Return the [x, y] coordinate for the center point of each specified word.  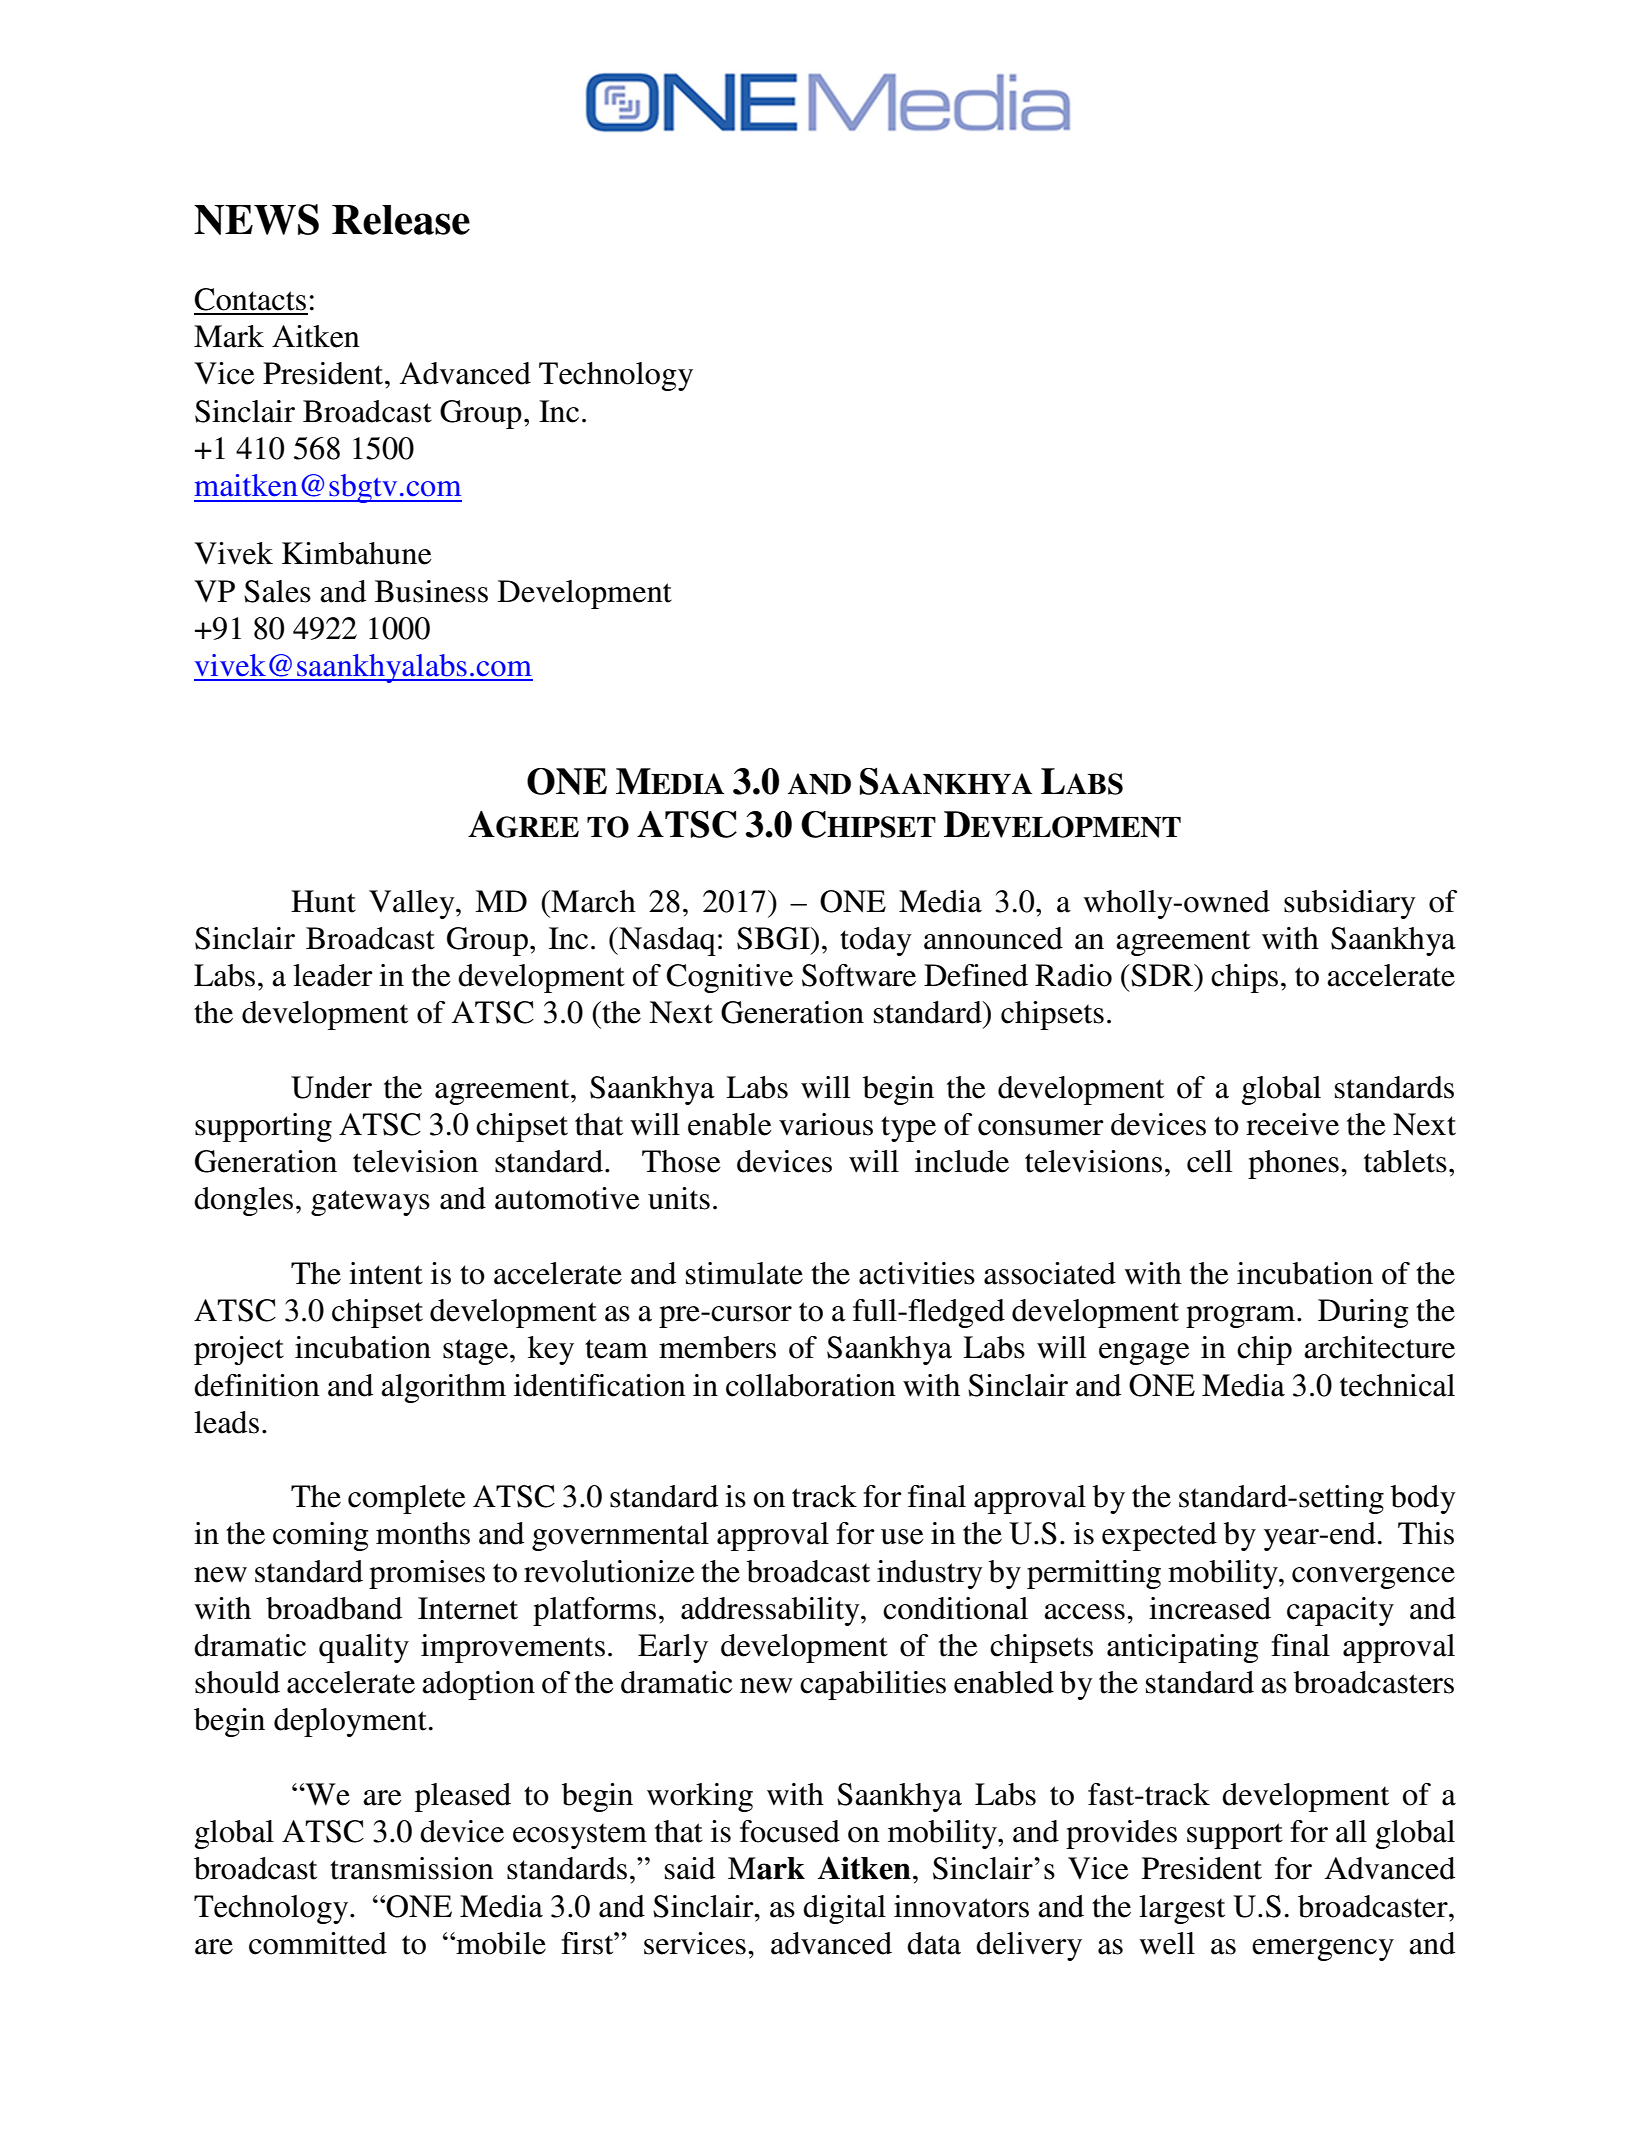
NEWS [256, 219]
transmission [412, 1868]
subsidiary [1350, 904]
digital [844, 1909]
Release [401, 220]
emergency [1323, 1950]
